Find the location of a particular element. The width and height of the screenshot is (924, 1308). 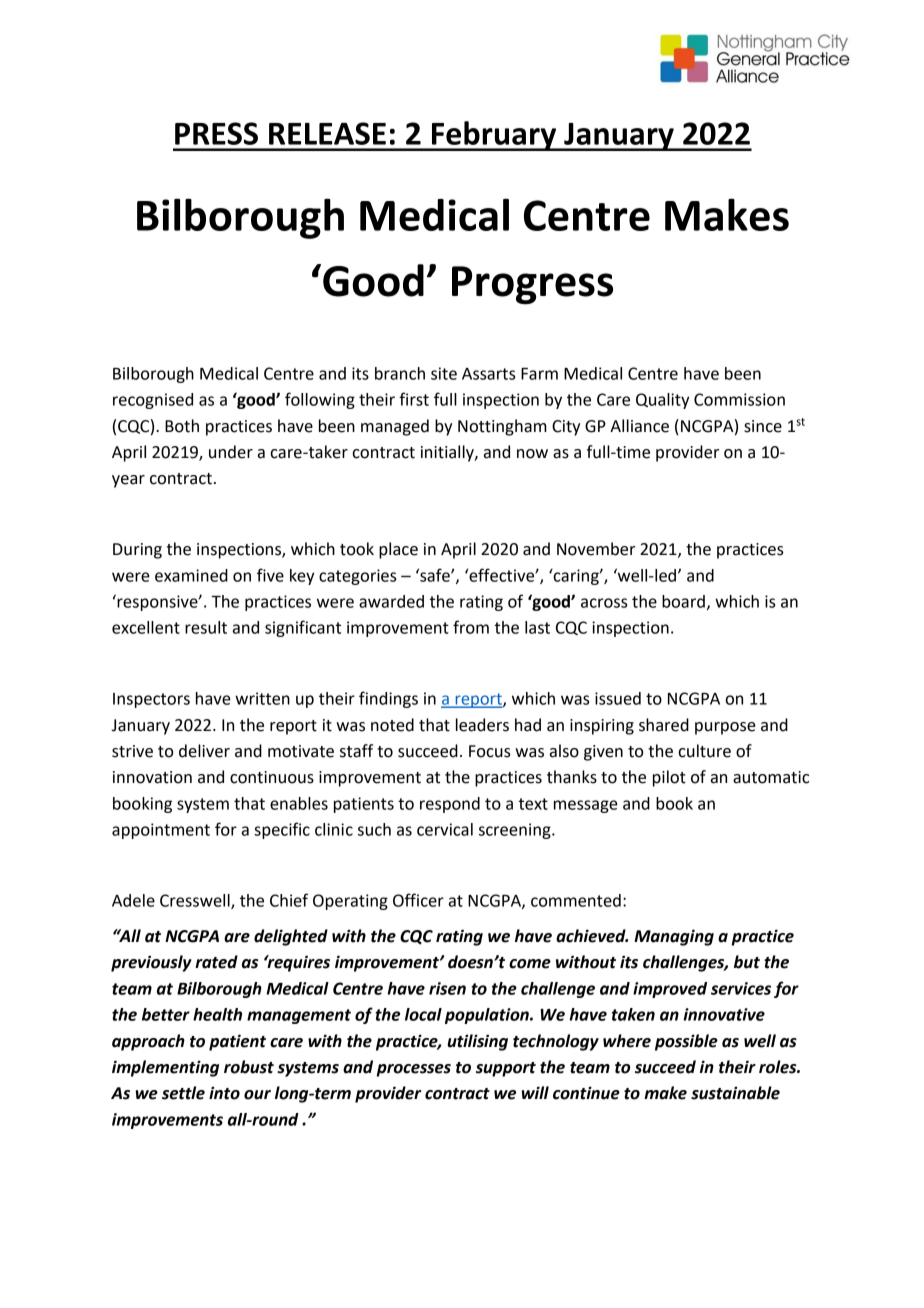

board is located at coordinates (683, 601).
